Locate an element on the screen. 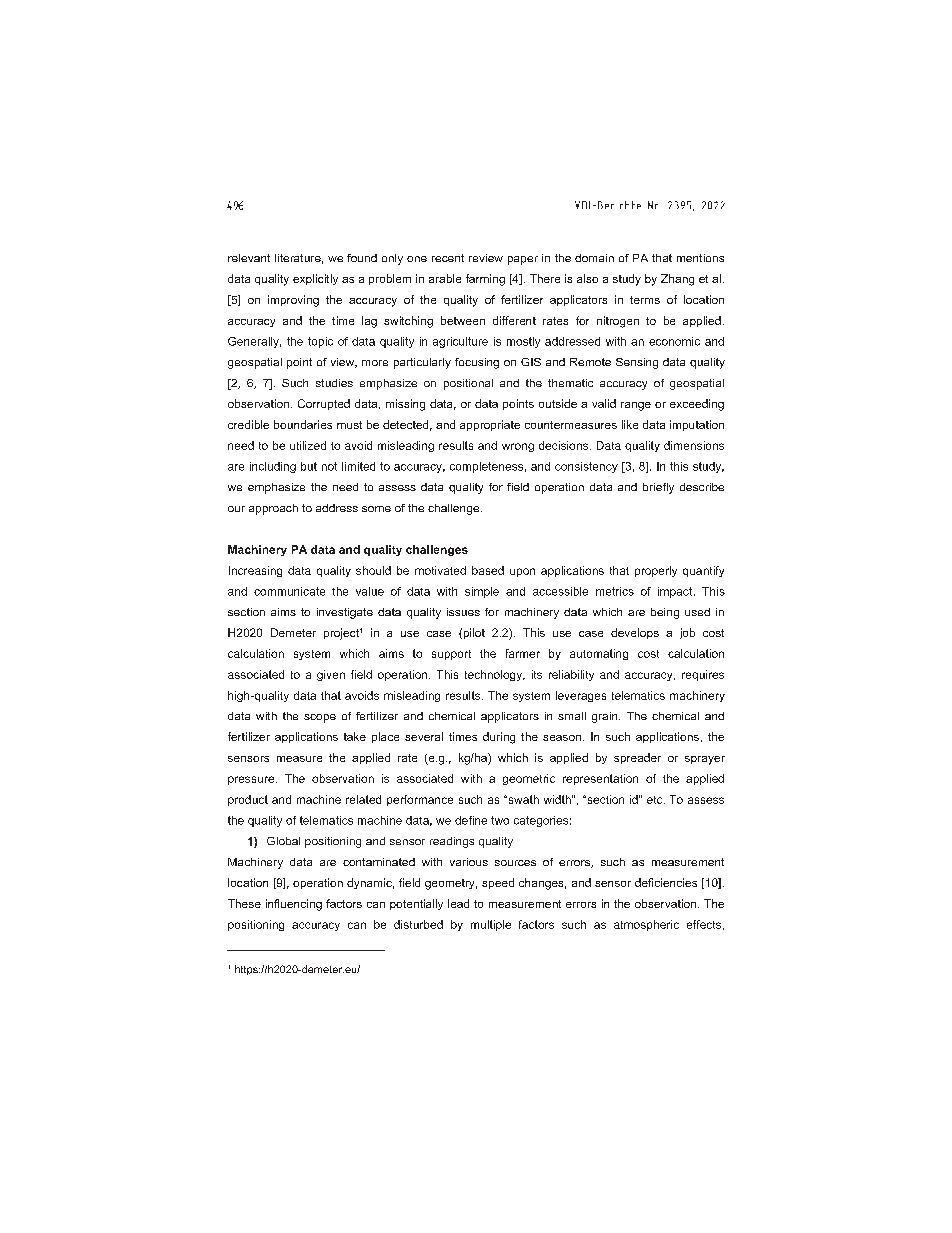 The image size is (952, 1233). communicate is located at coordinates (289, 591).
